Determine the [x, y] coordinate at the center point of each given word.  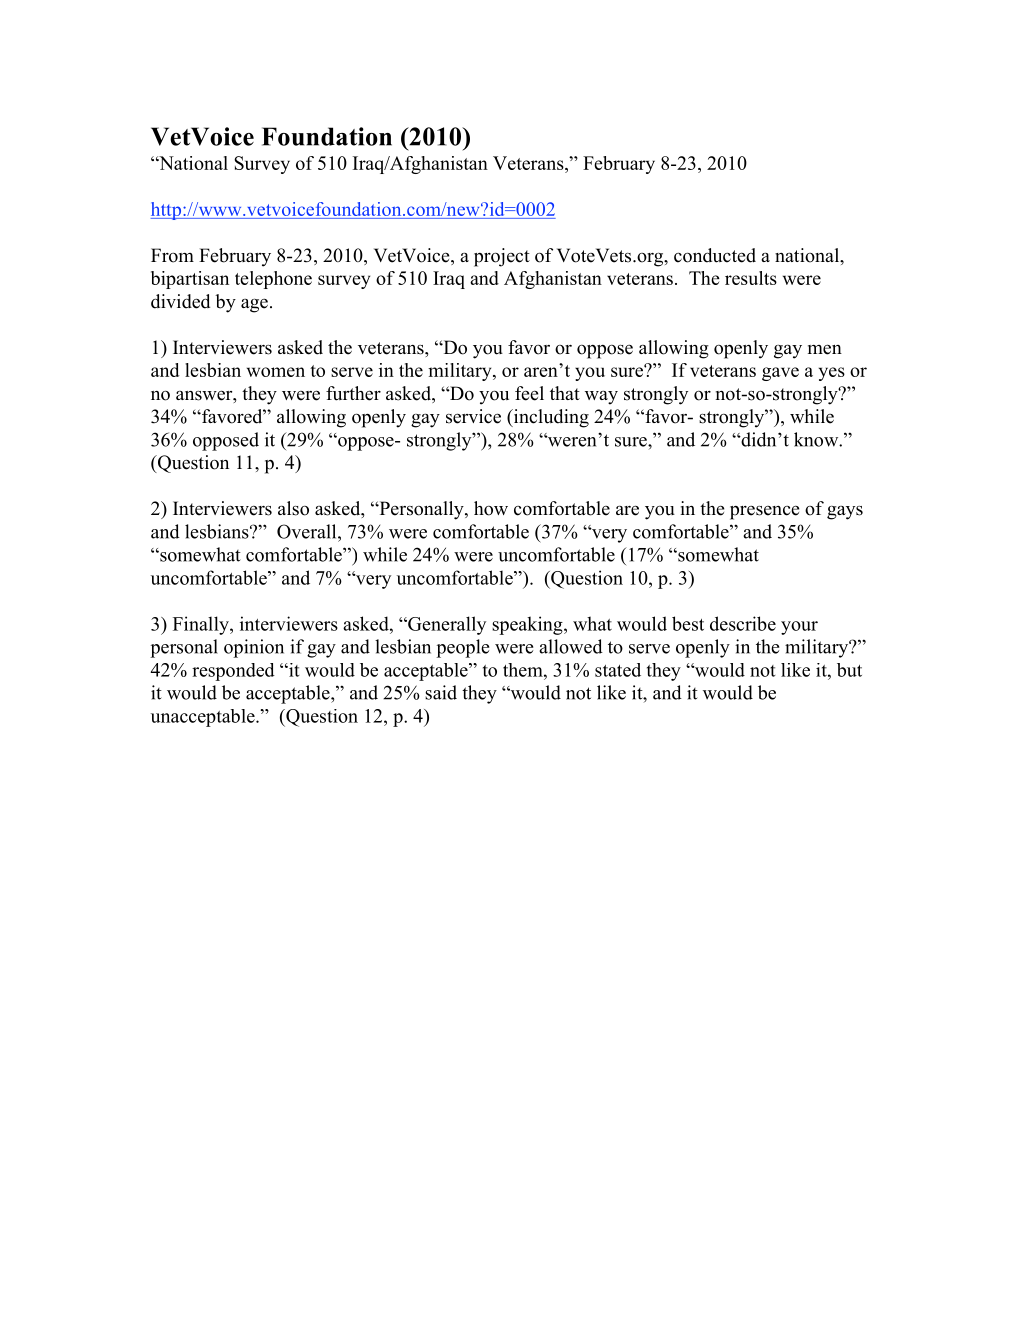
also [293, 508]
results [751, 278]
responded [233, 672]
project [502, 257]
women [276, 372]
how [491, 508]
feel [529, 393]
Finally [202, 625]
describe [743, 623]
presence [764, 512]
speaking [528, 625]
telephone [273, 280]
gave [780, 374]
